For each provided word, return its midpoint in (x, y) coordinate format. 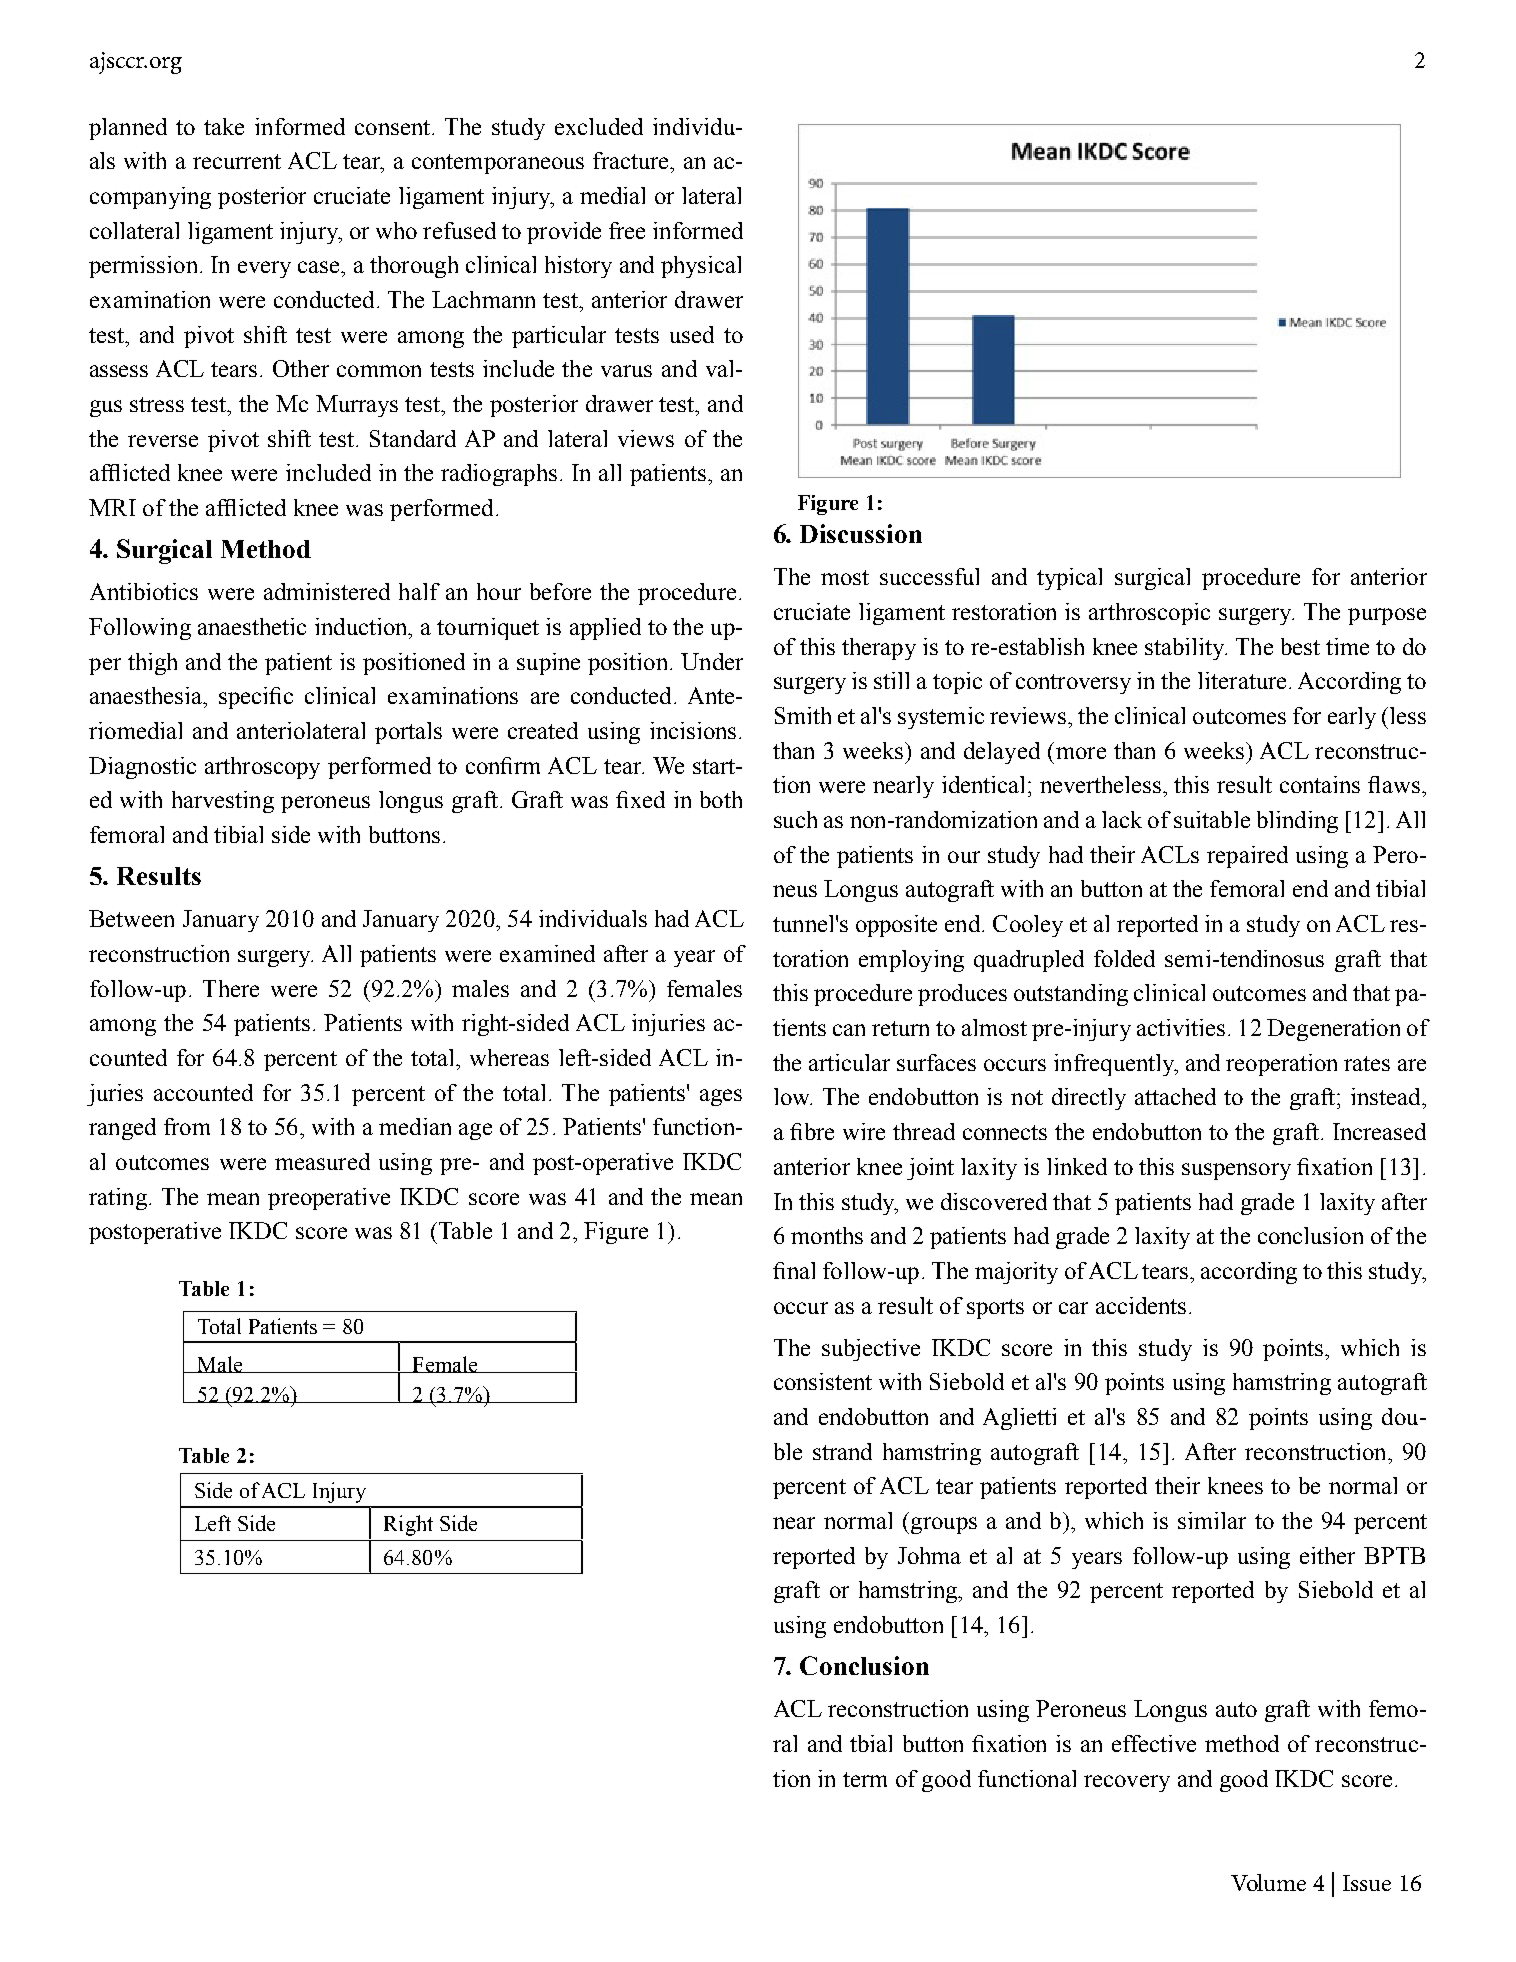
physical (701, 267)
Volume (1268, 1882)
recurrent (237, 161)
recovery (1127, 1783)
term (865, 1779)
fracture (632, 160)
